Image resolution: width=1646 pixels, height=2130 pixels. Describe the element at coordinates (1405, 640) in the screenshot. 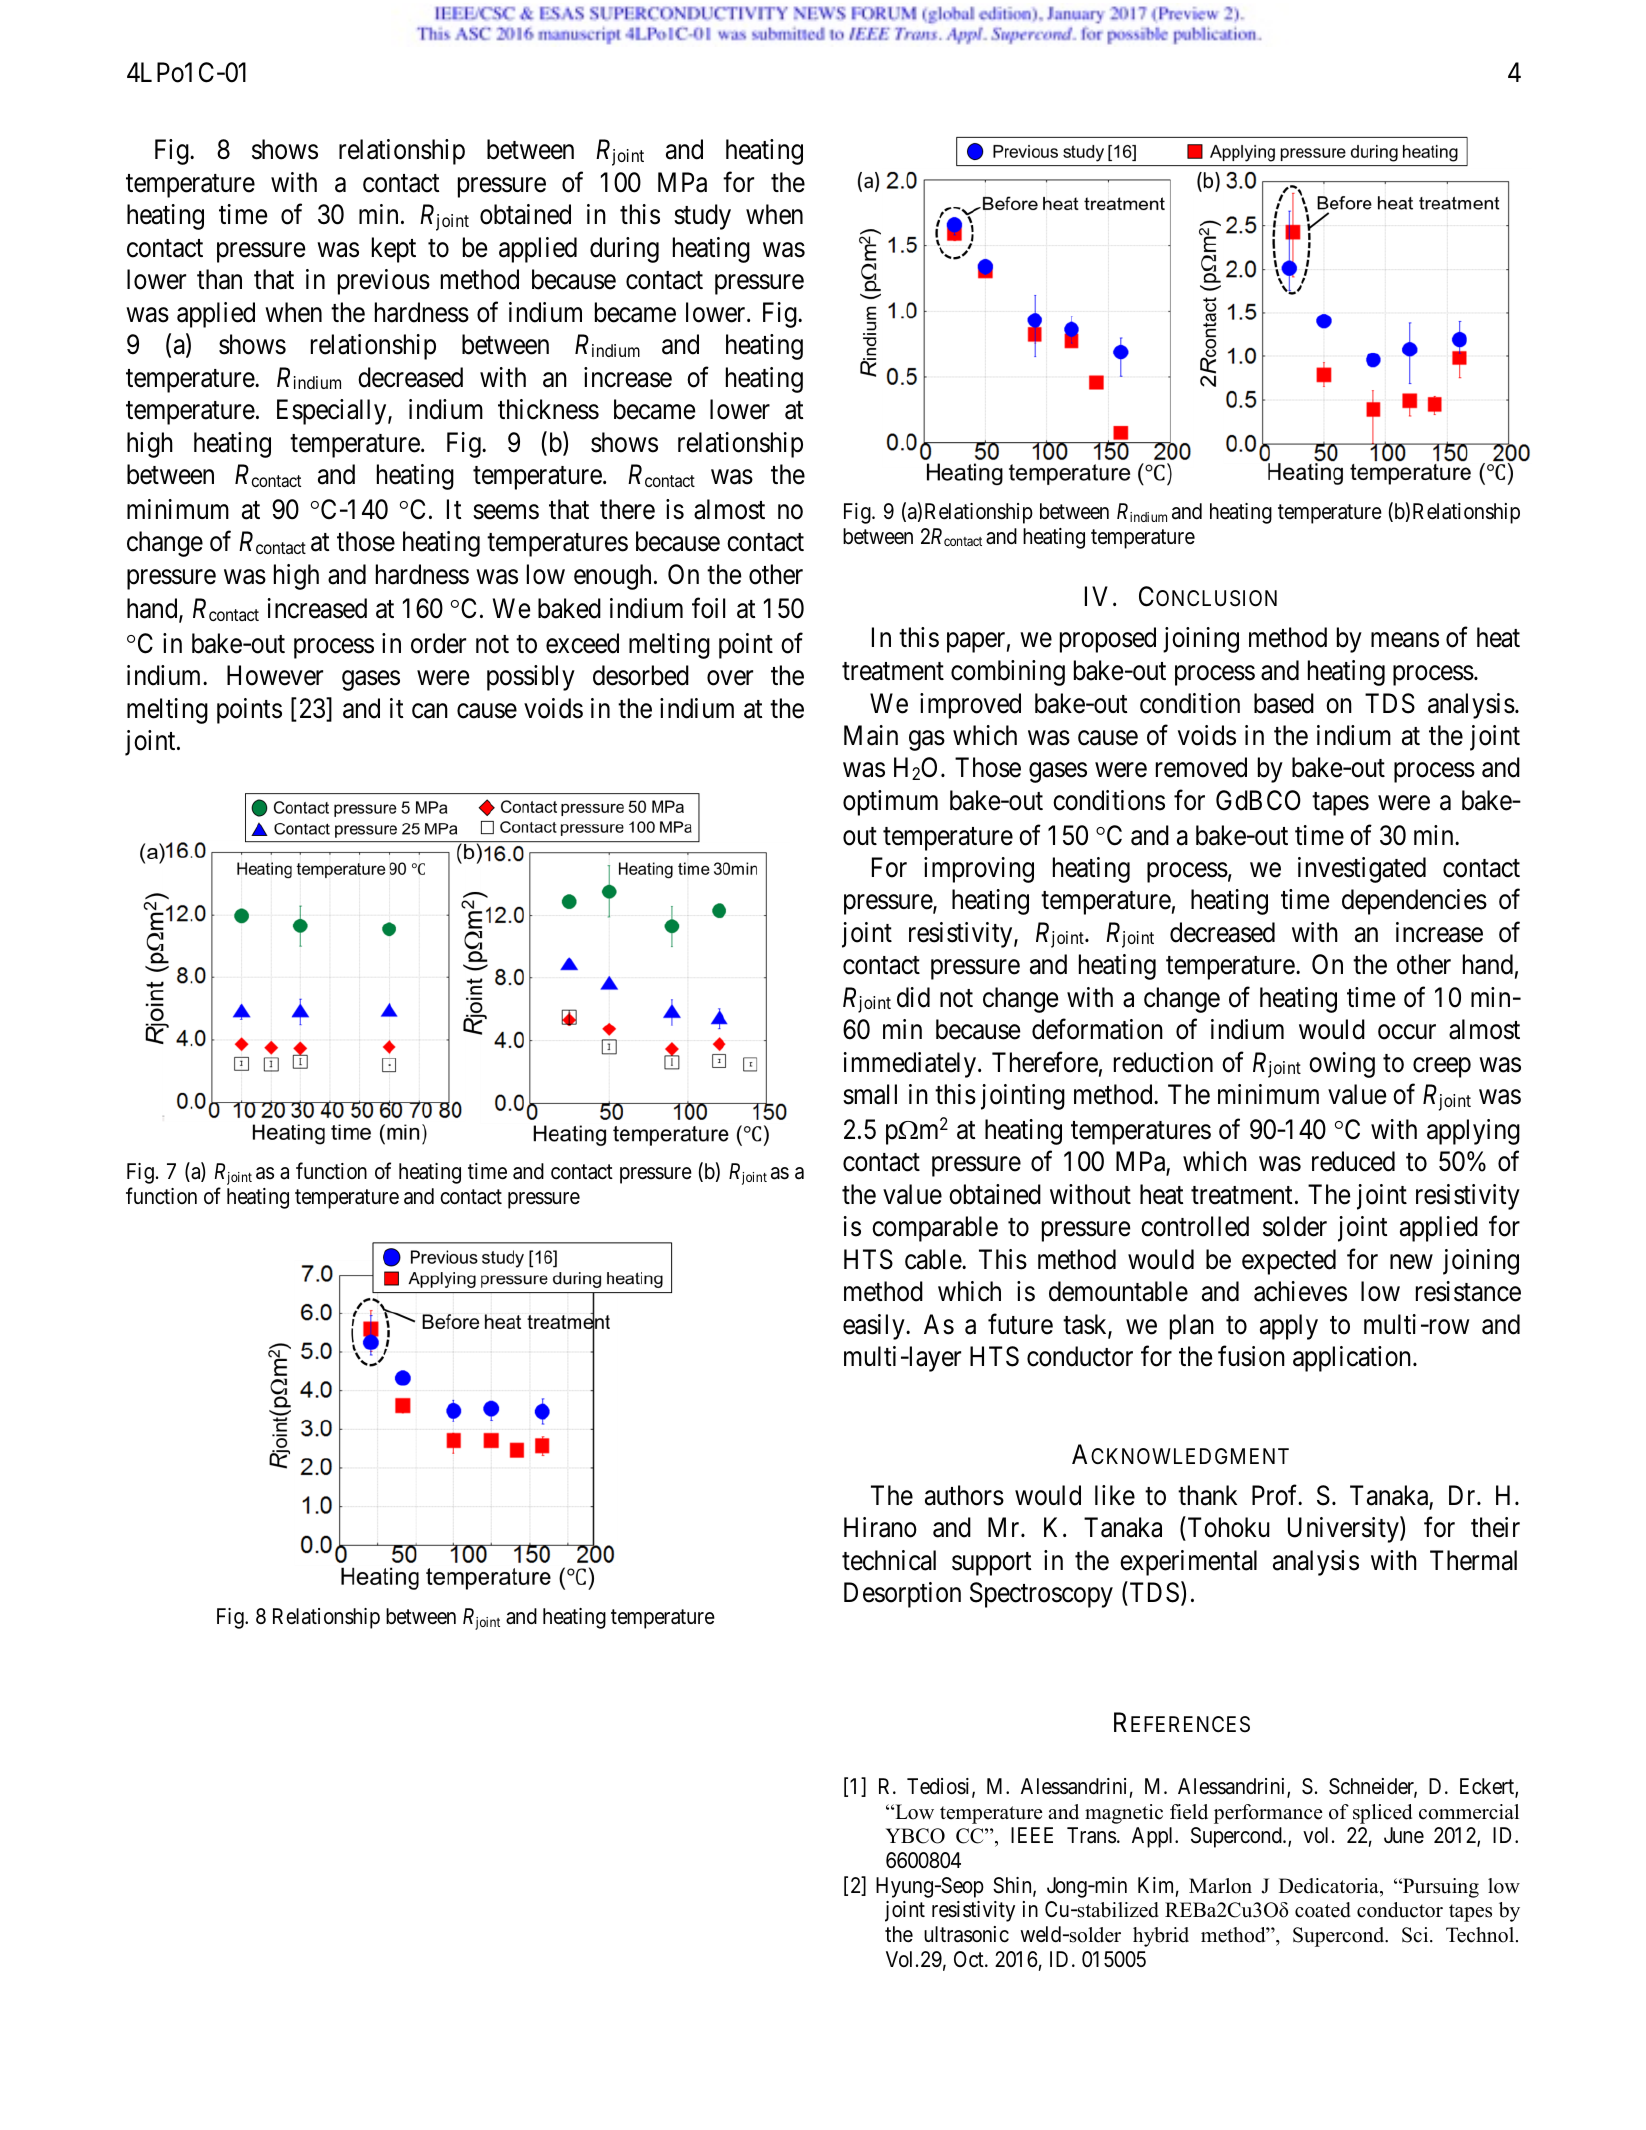

I see `means` at that location.
